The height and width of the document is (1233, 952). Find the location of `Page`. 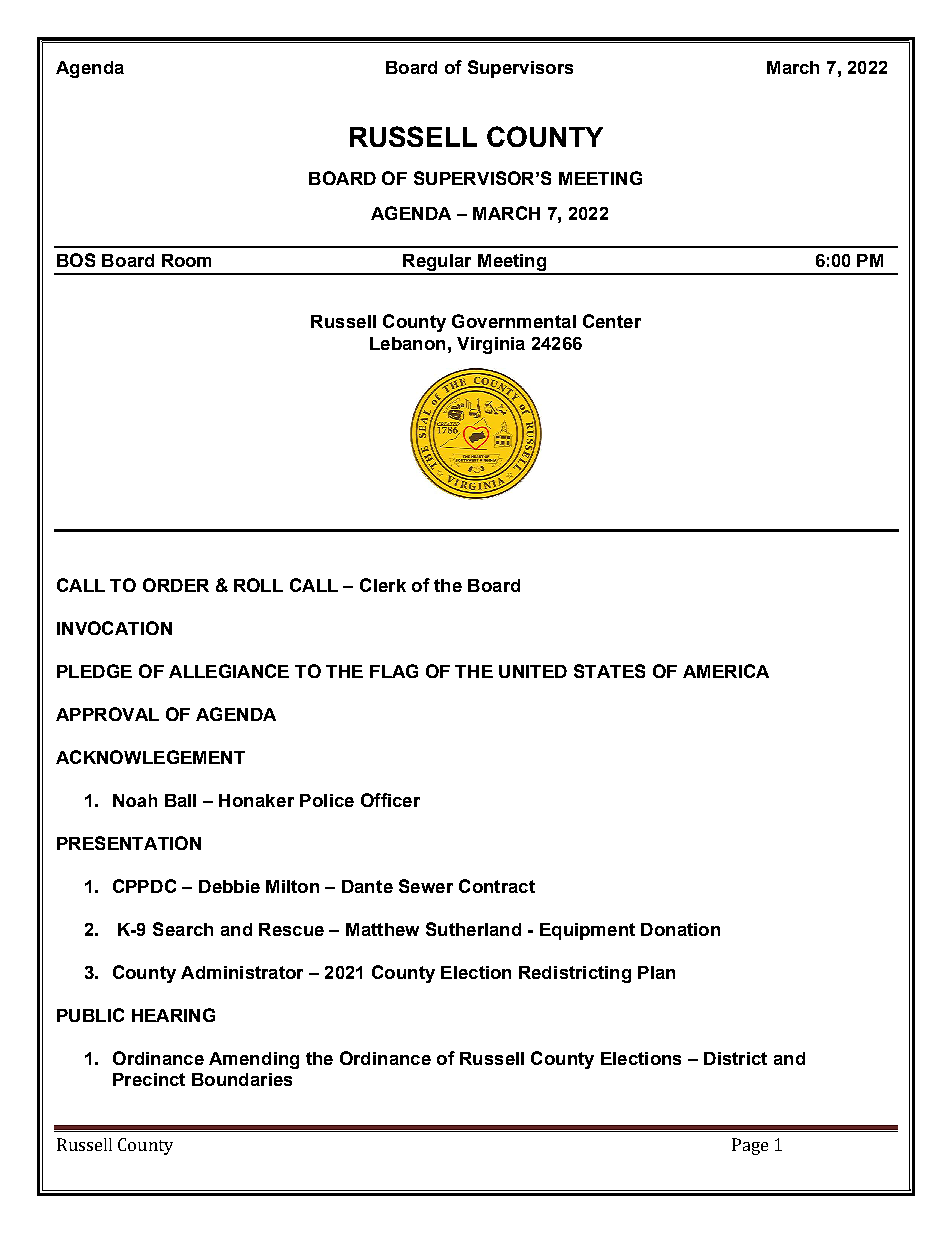

Page is located at coordinates (750, 1146).
